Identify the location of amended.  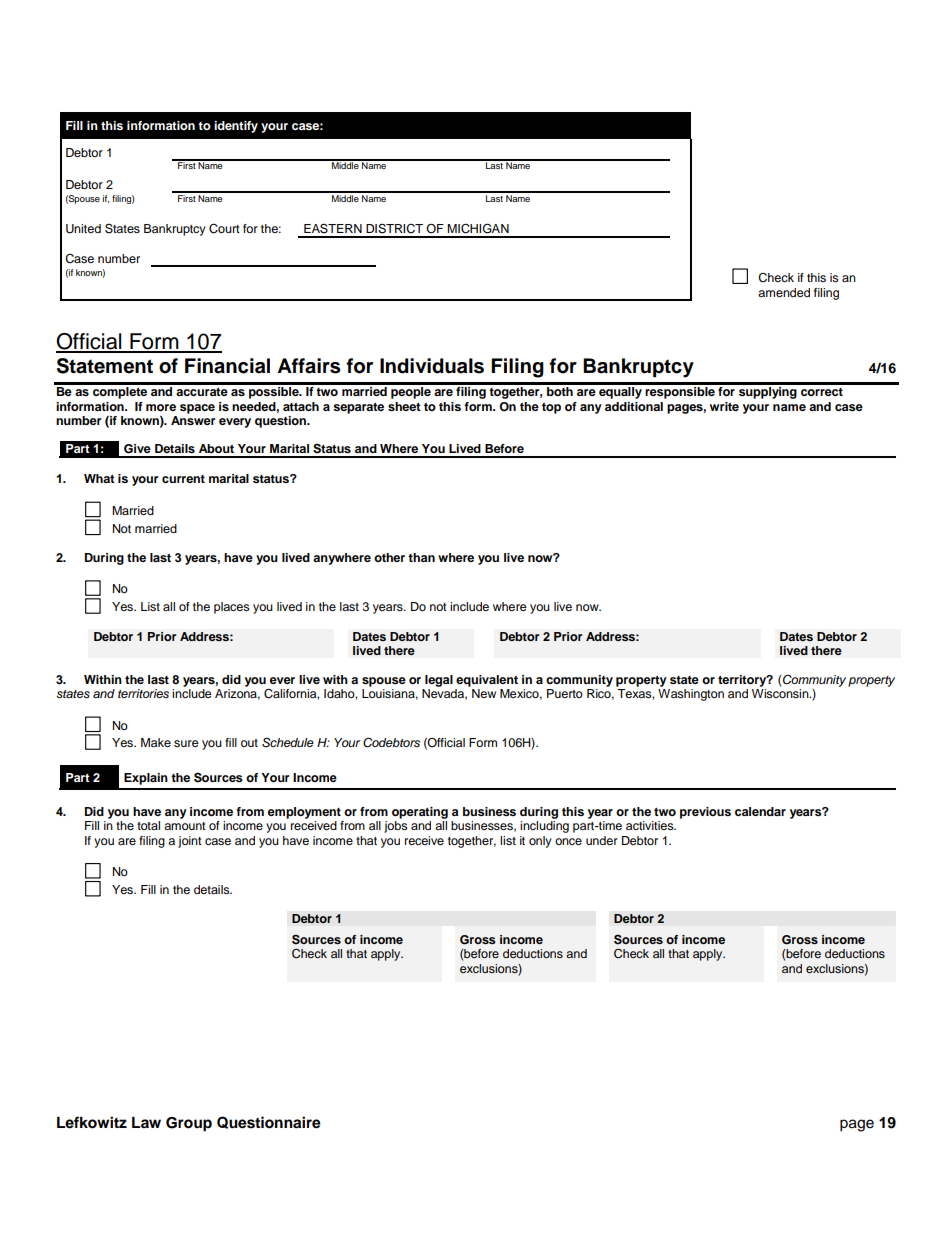
(784, 292).
